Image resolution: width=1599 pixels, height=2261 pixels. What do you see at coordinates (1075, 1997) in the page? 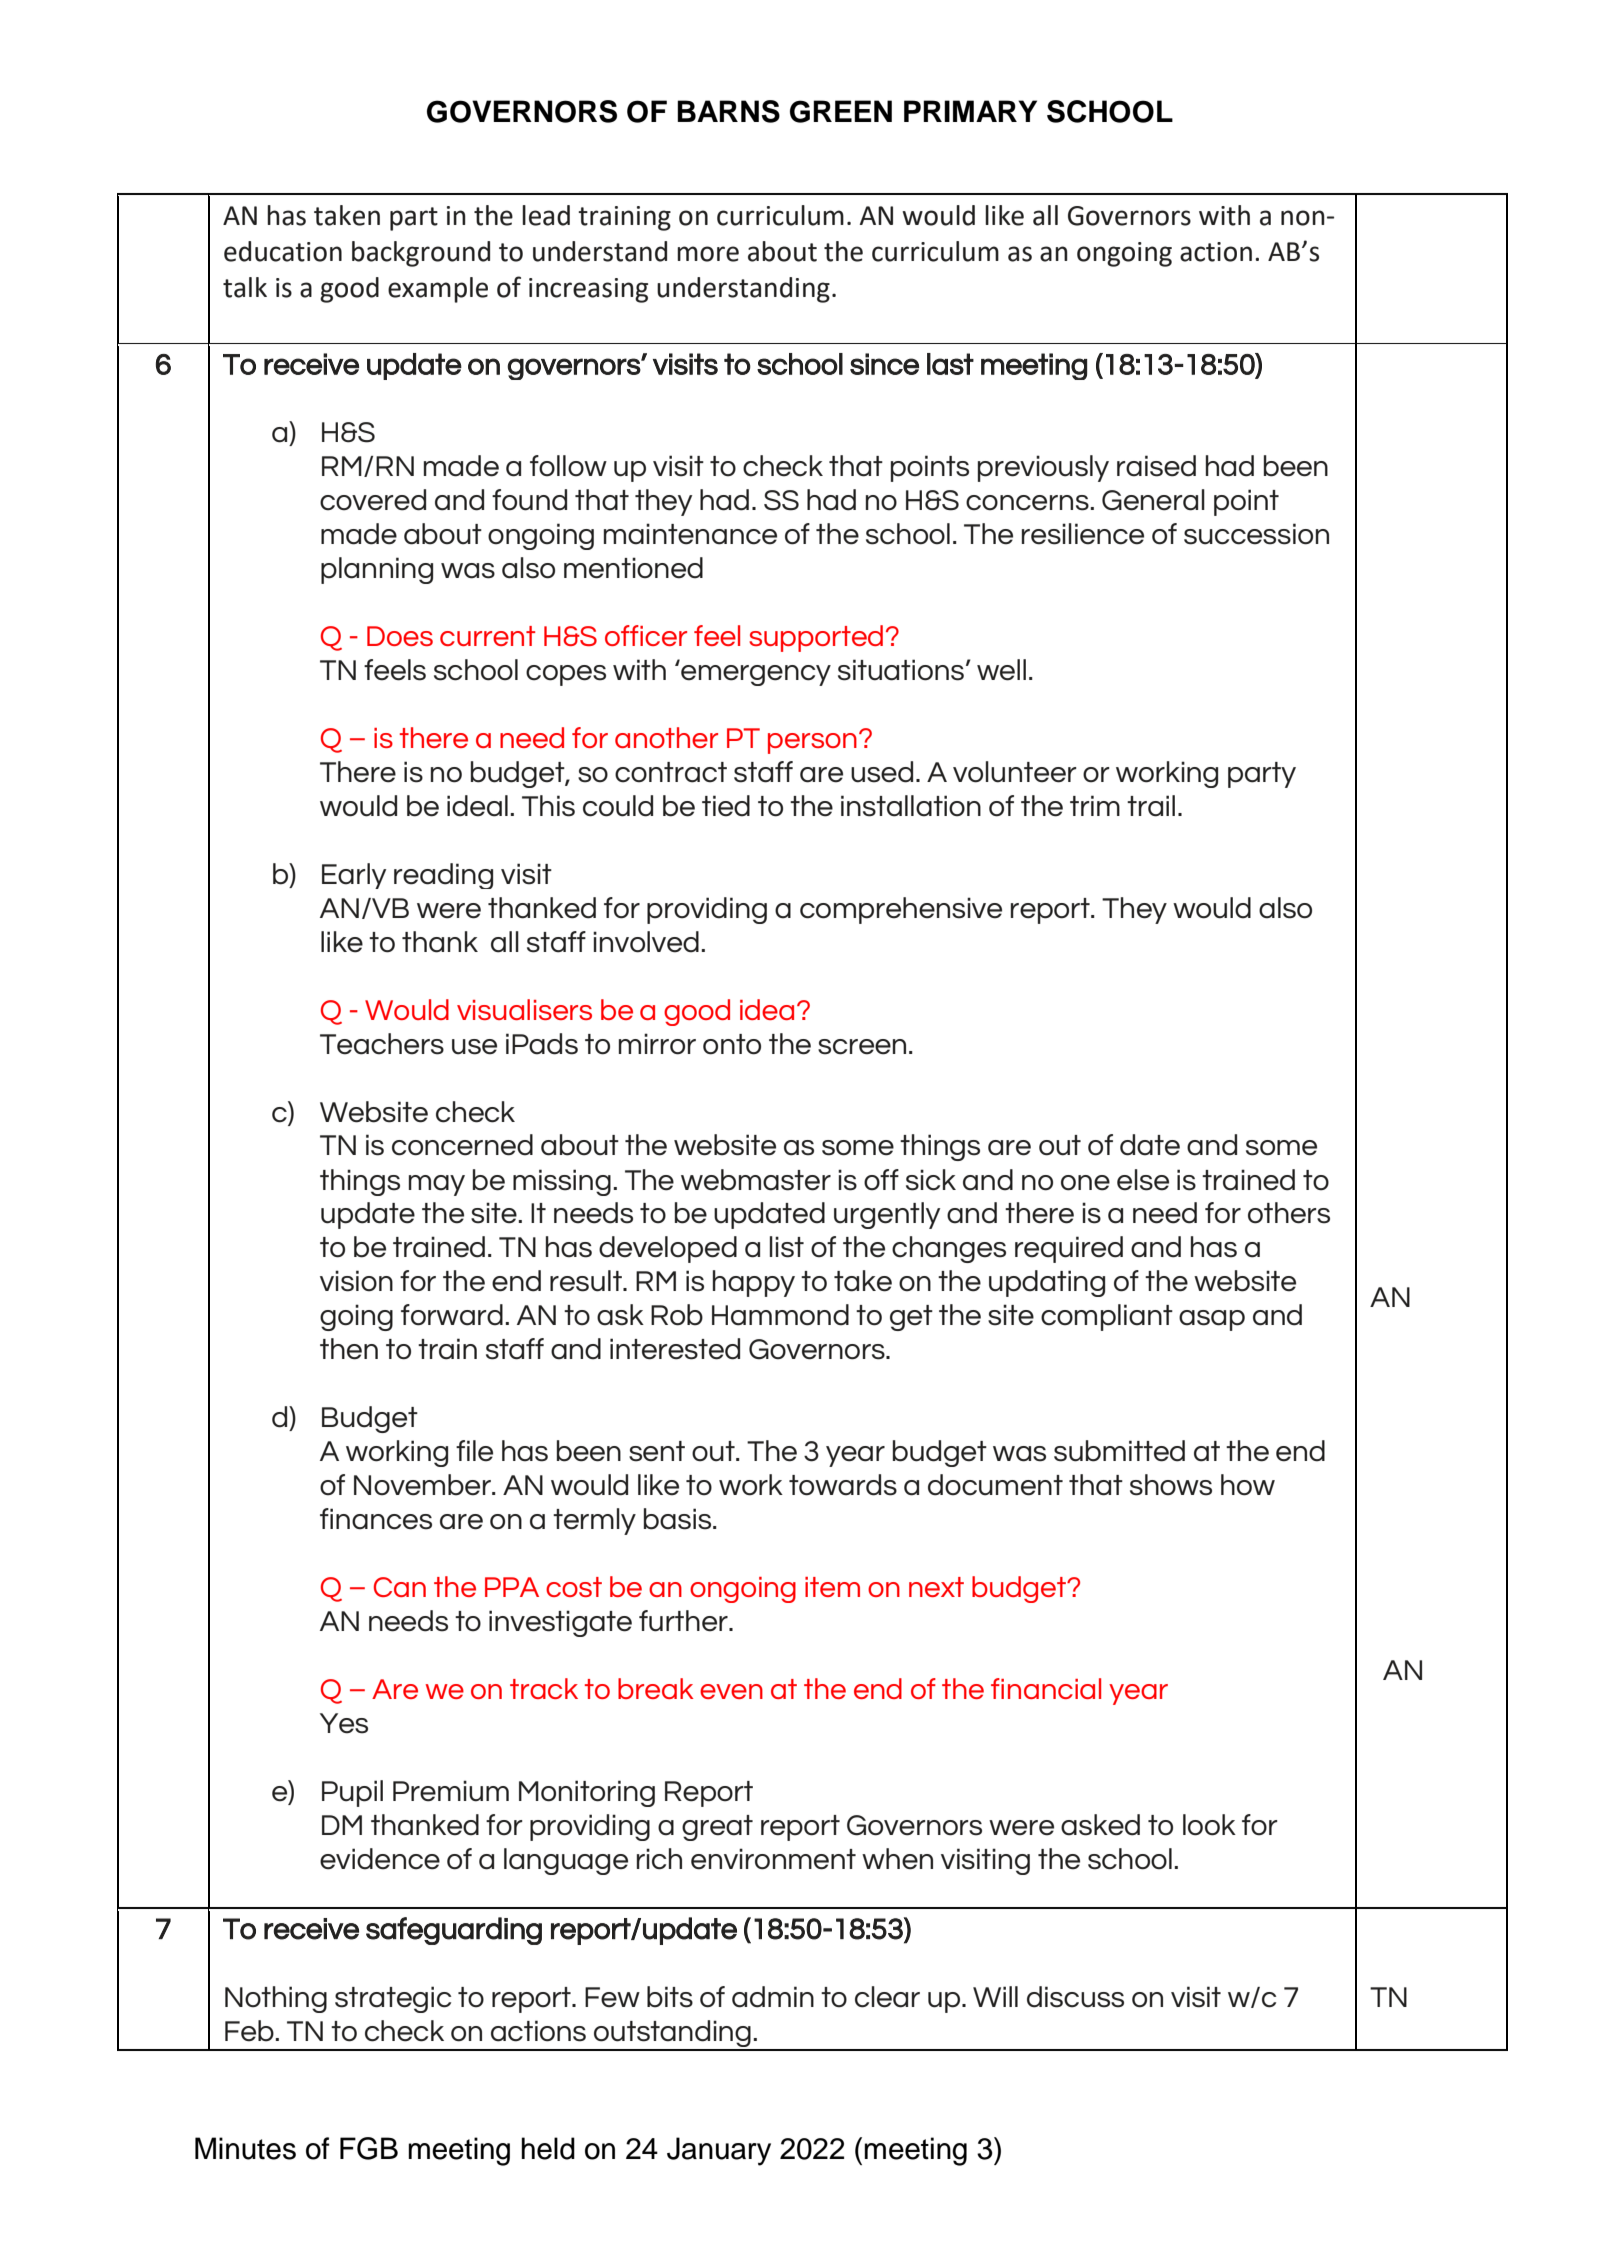
I see `discuss` at bounding box center [1075, 1997].
